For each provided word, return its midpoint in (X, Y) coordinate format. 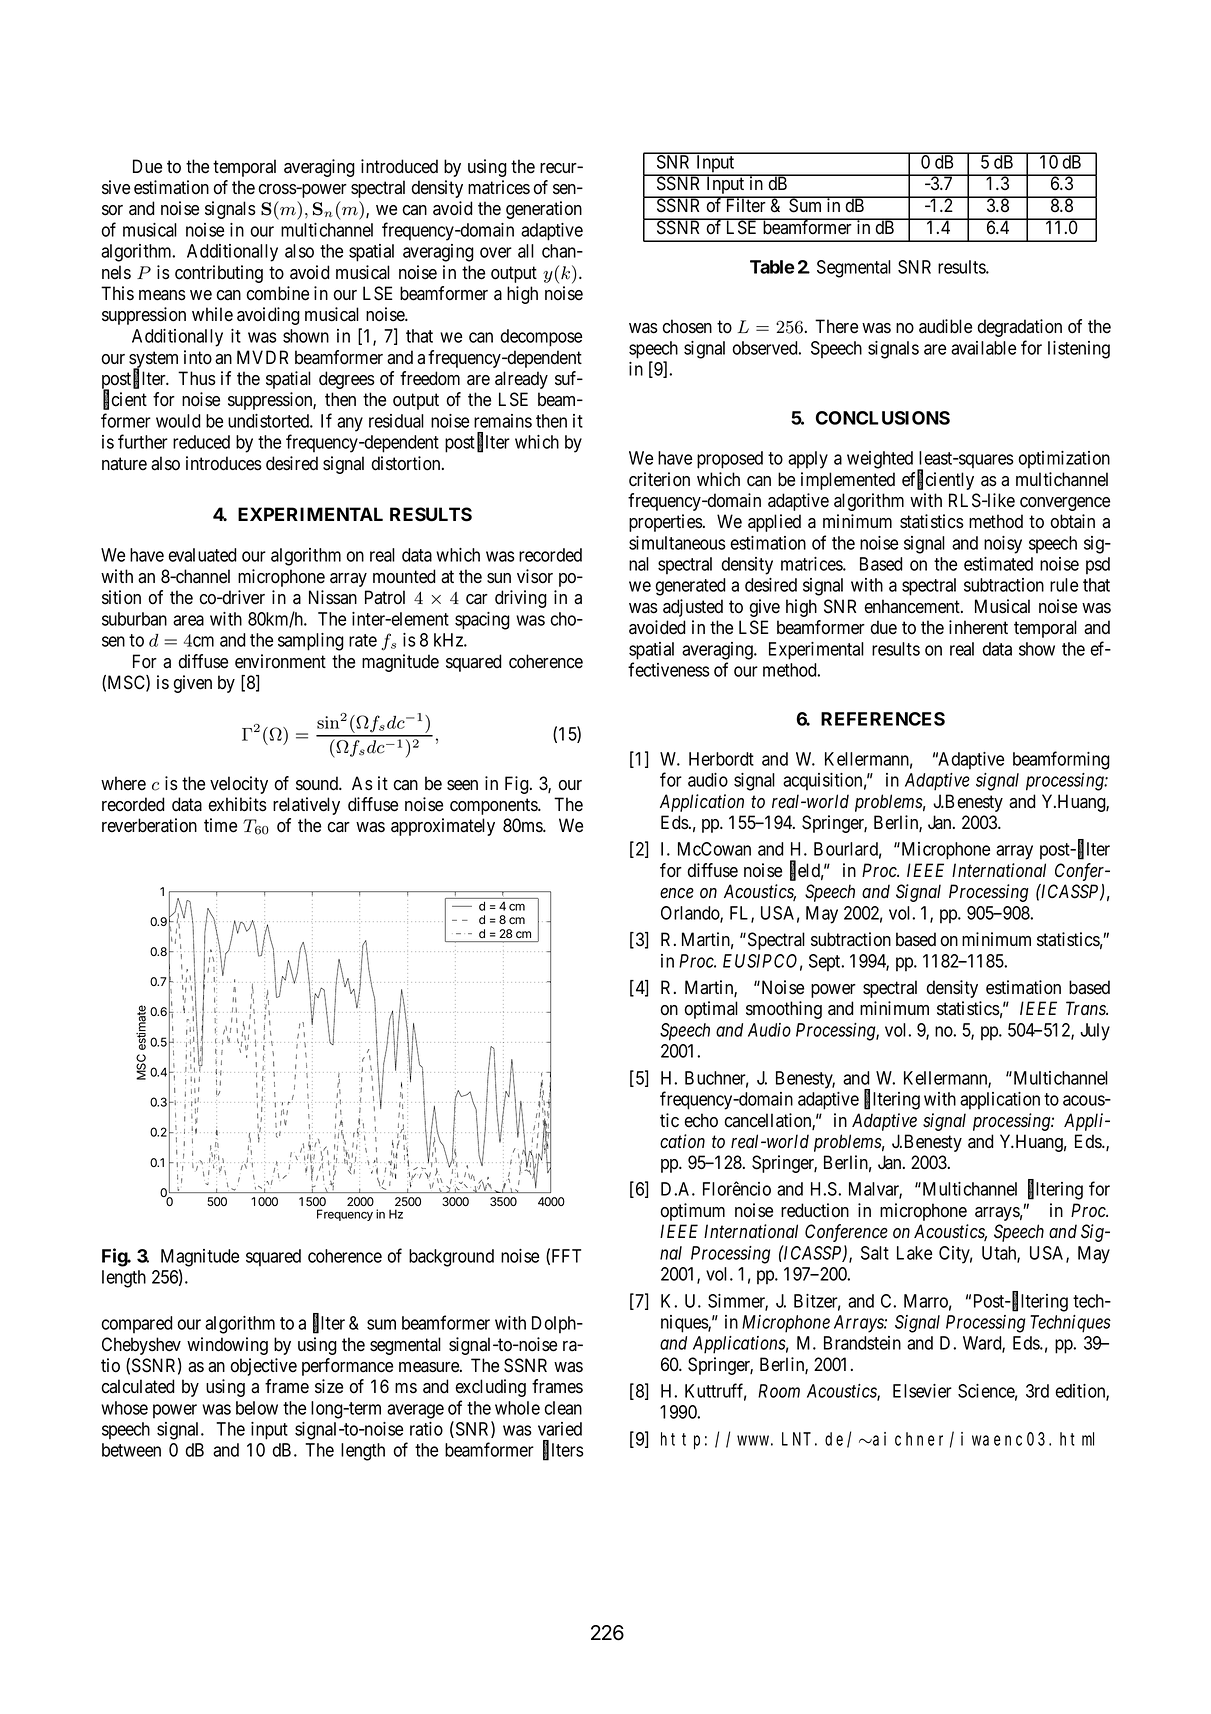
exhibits (237, 804)
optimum (692, 1212)
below (257, 1408)
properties (666, 523)
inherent (978, 627)
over (496, 252)
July (1095, 1032)
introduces (224, 463)
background (451, 1258)
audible (945, 326)
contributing (219, 274)
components (494, 806)
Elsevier (922, 1391)
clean (563, 1408)
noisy (1003, 545)
